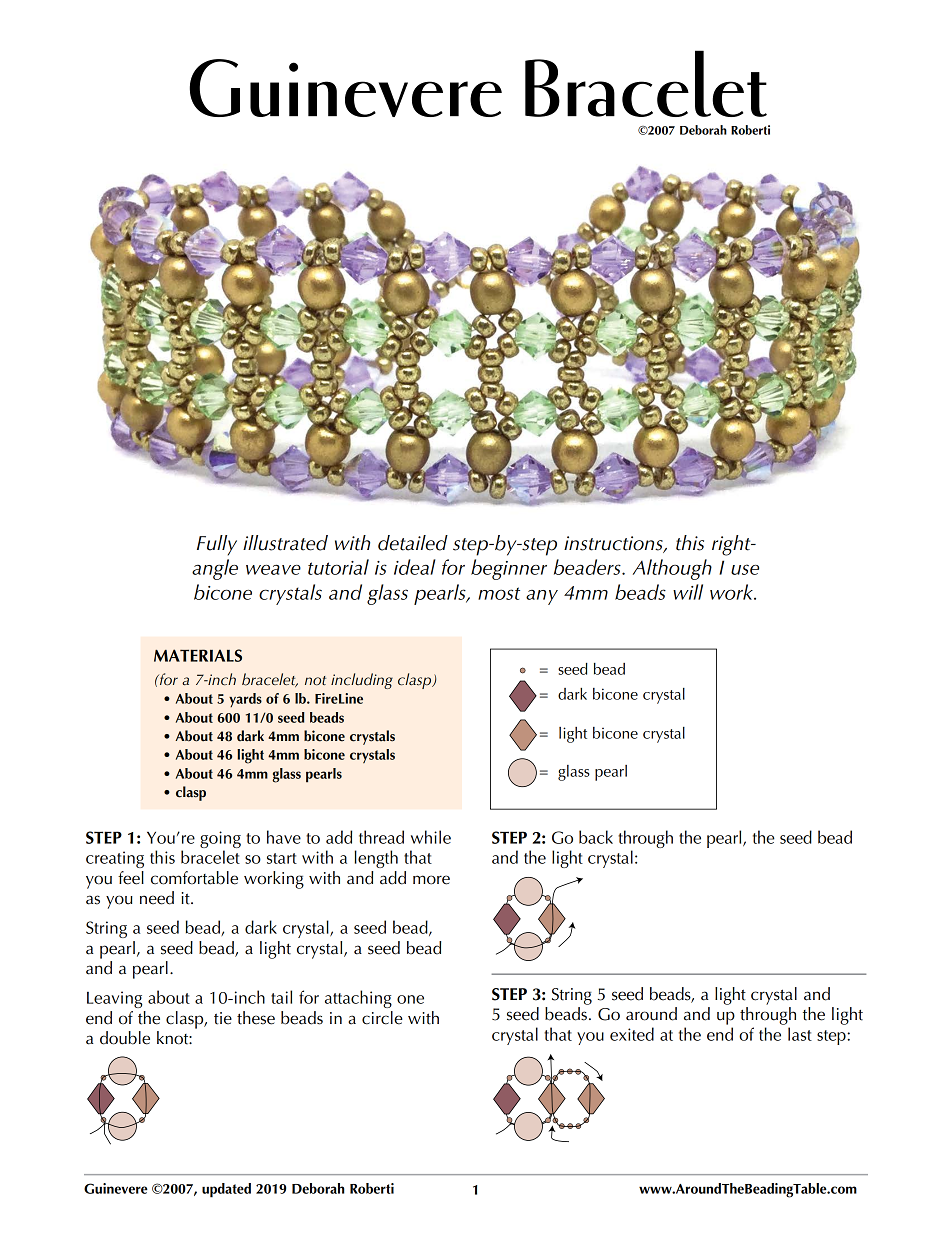 This screenshot has width=952, height=1233. Describe the element at coordinates (226, 1190) in the screenshot. I see `updated` at that location.
